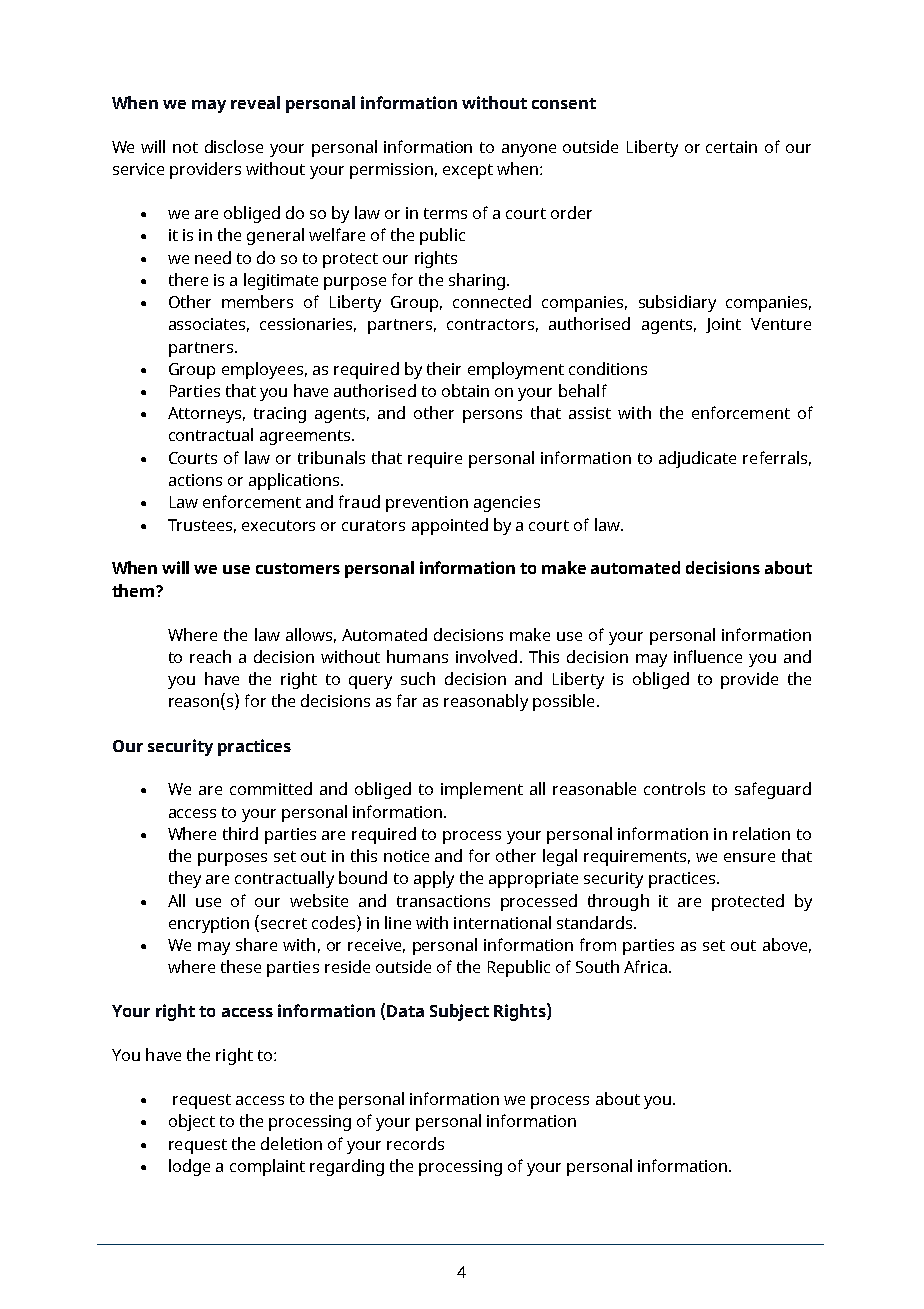  I want to click on object, so click(192, 1122).
